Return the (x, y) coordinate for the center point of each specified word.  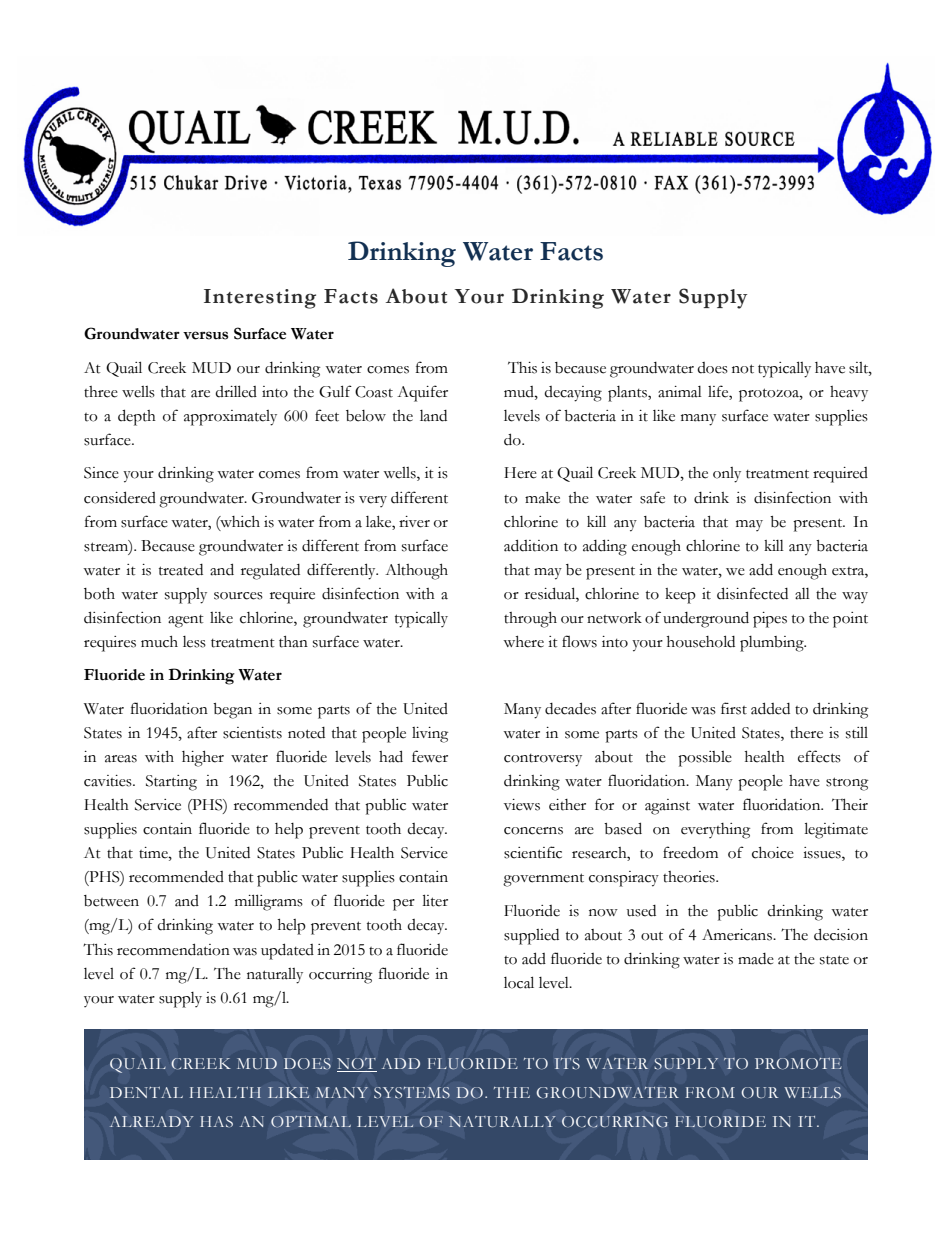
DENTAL (146, 1092)
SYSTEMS (412, 1092)
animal (680, 392)
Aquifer (422, 393)
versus (205, 335)
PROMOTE (798, 1063)
